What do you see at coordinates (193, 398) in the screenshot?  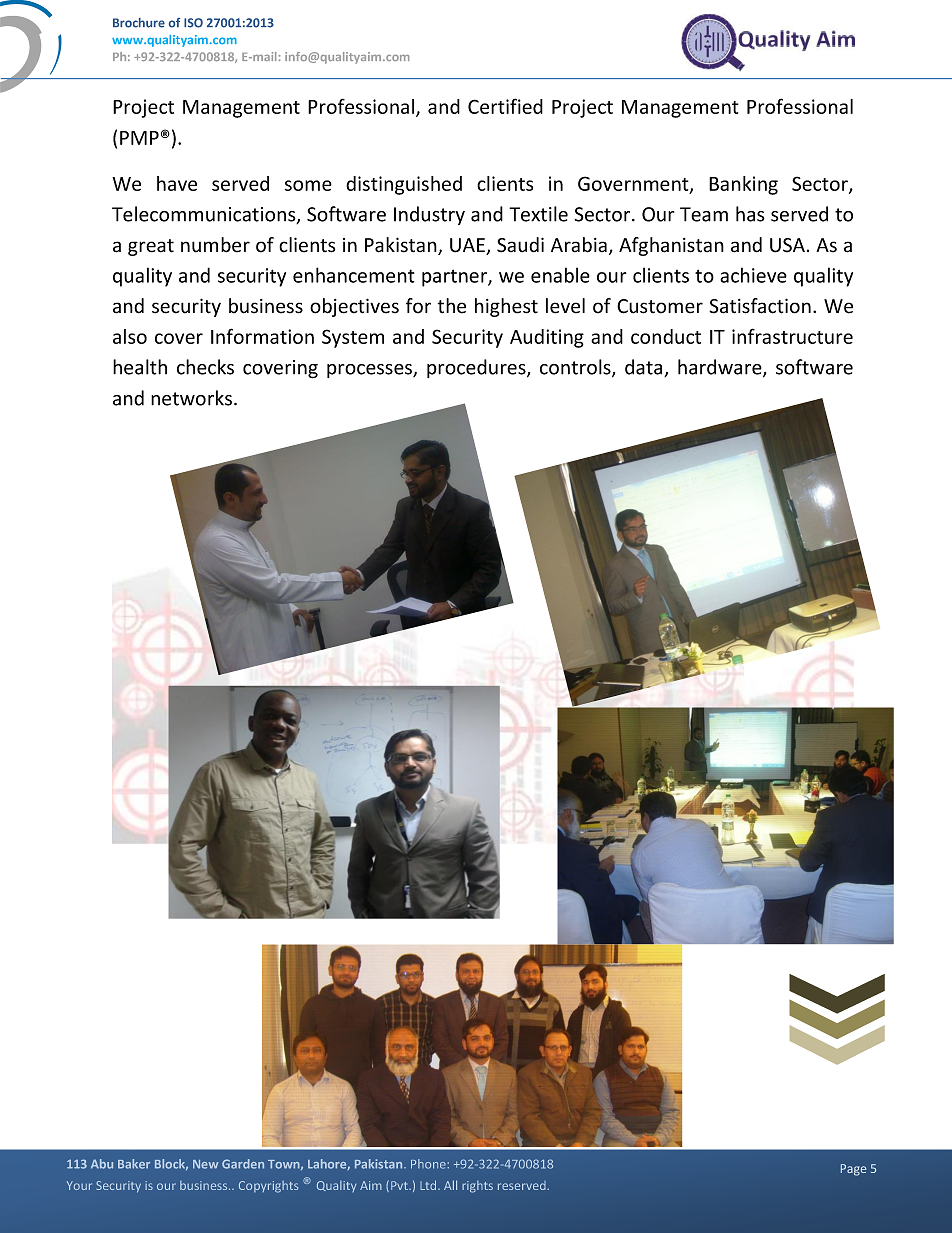 I see `networks` at bounding box center [193, 398].
